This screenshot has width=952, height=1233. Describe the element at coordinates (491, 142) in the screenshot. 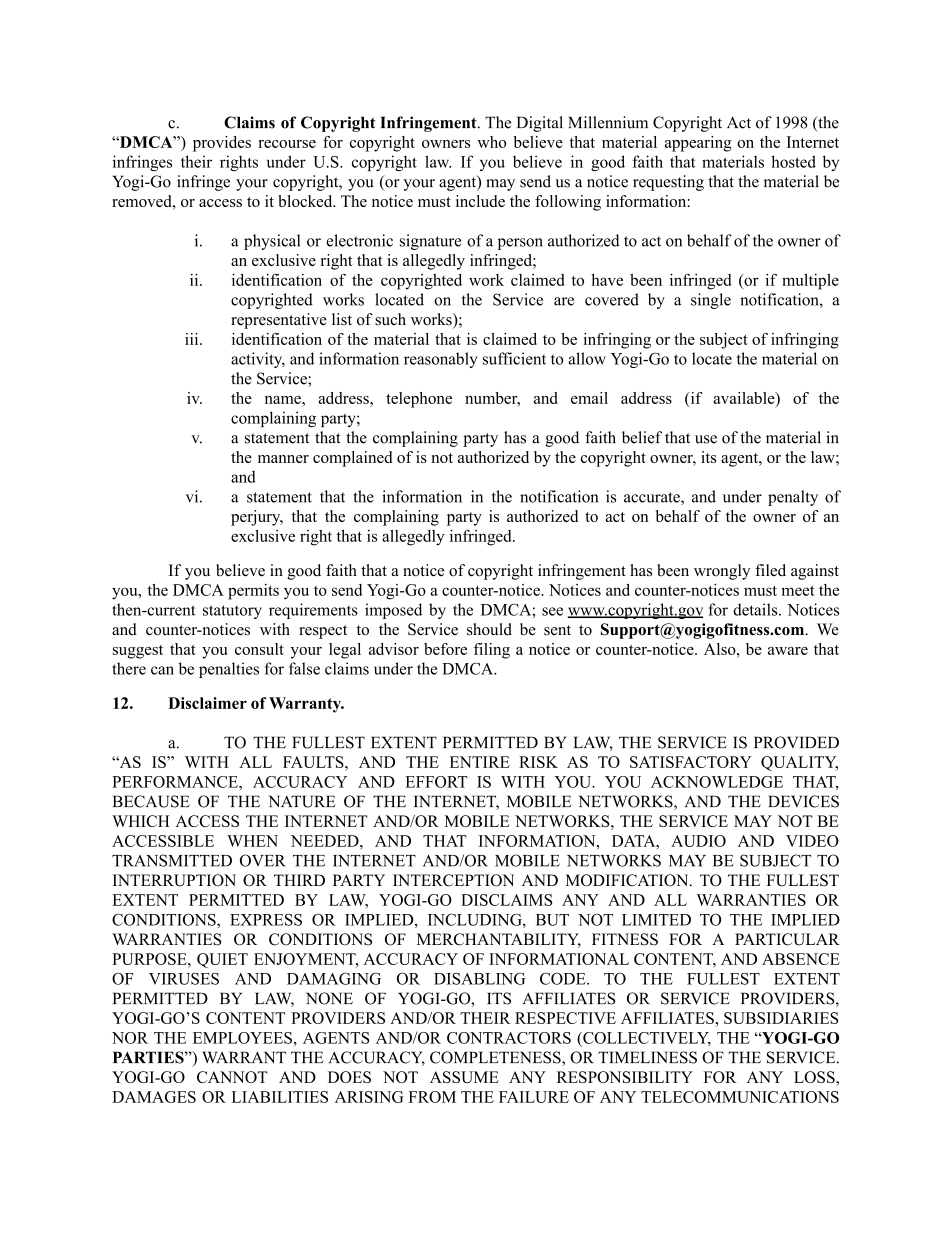

I see `who` at that location.
